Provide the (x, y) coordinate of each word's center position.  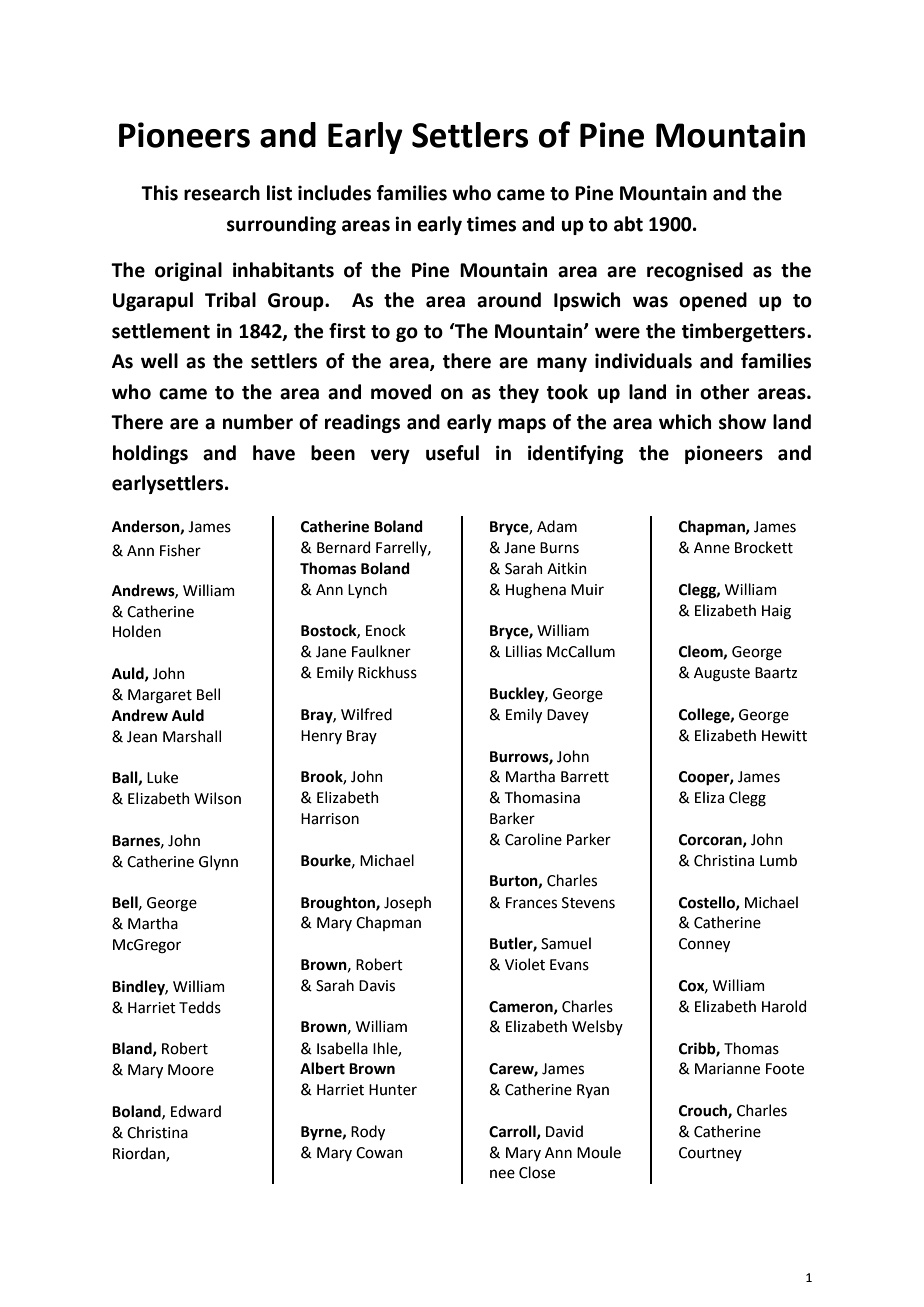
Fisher (180, 550)
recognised (695, 271)
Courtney (710, 1154)
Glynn (218, 862)
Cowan (379, 1153)
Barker (512, 818)
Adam (557, 526)
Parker (589, 839)
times (491, 224)
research (222, 193)
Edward (196, 1111)
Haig (776, 612)
